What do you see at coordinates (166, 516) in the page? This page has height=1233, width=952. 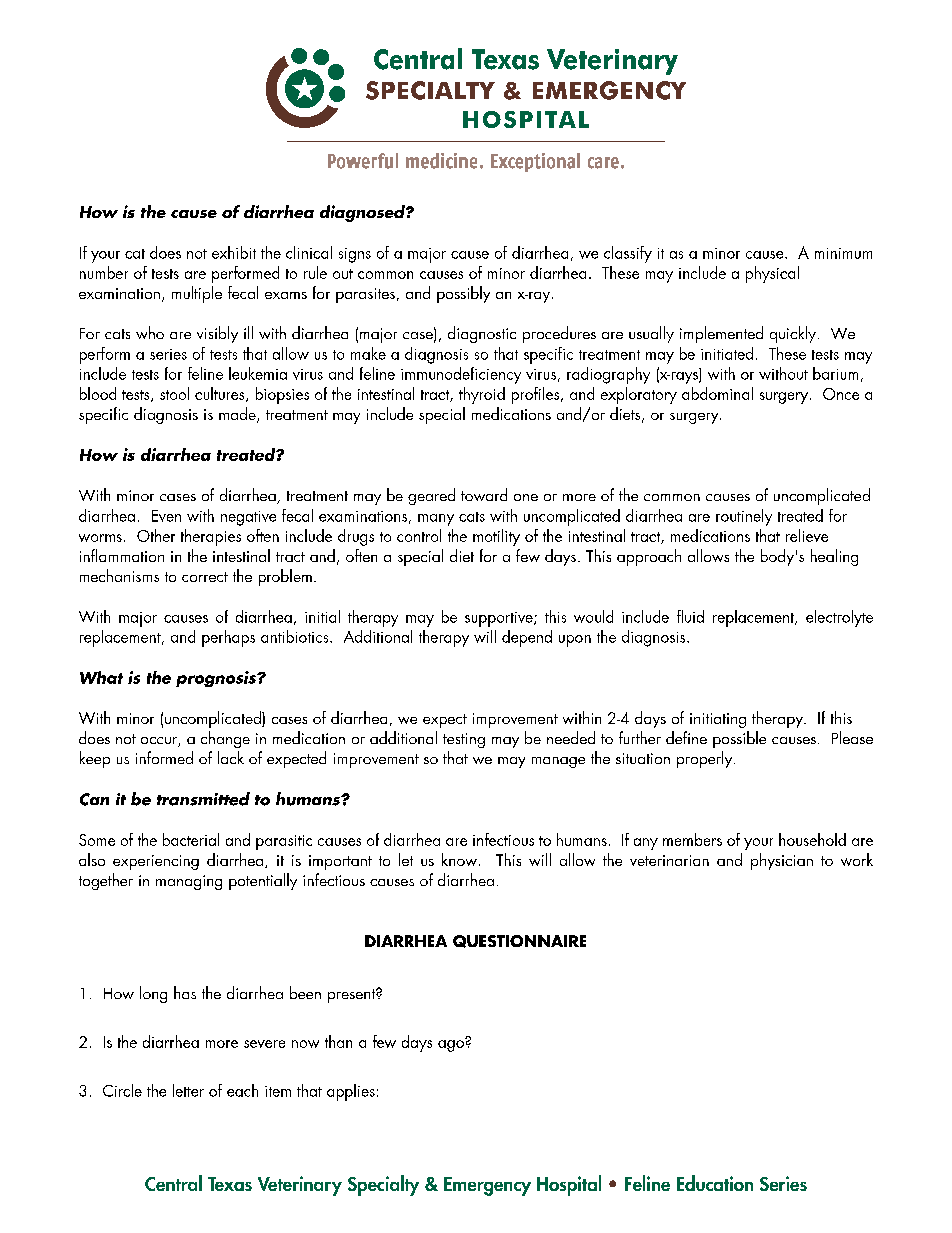 I see `Even` at bounding box center [166, 516].
